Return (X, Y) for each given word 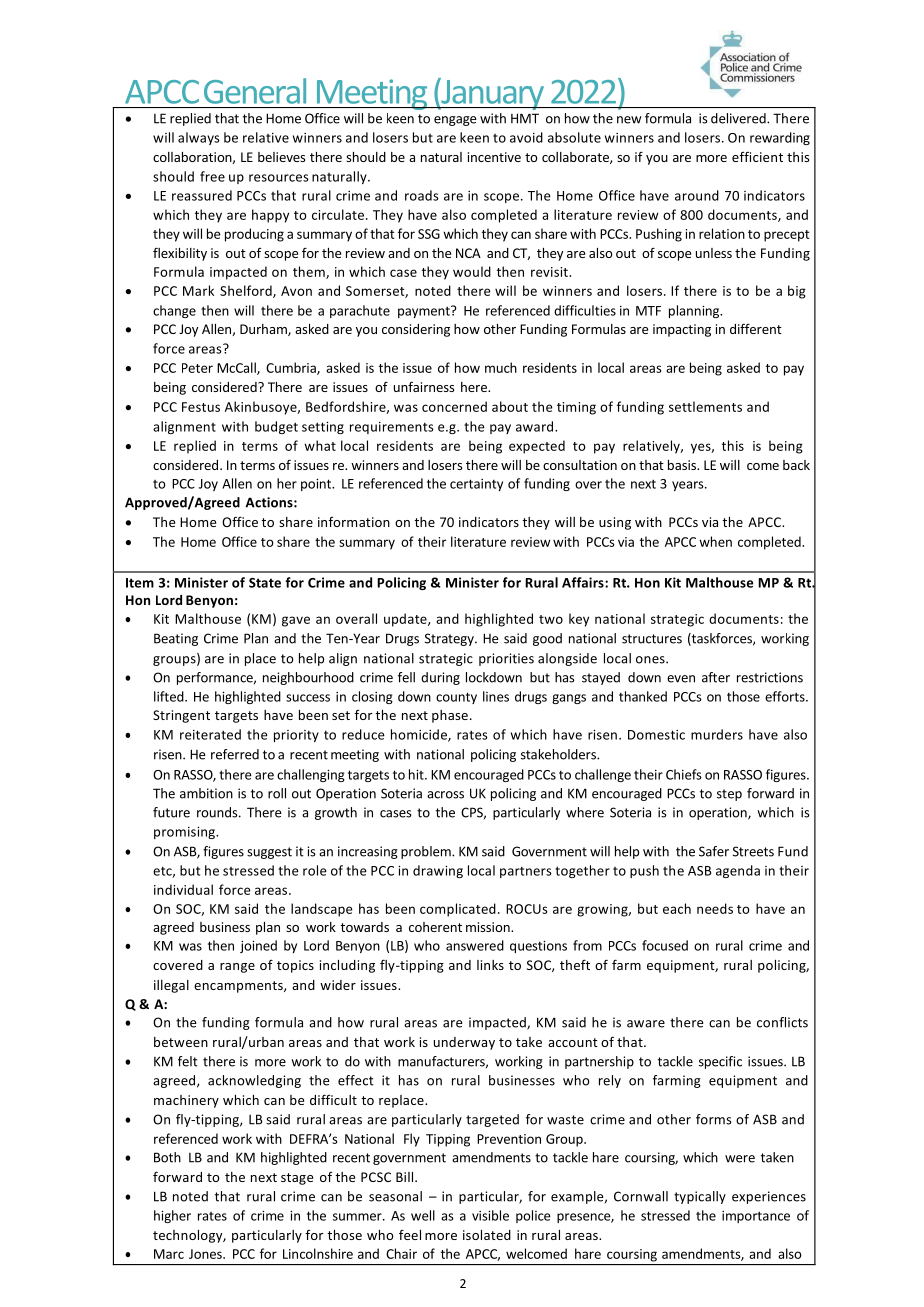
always (199, 138)
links (490, 965)
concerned (454, 406)
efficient (757, 156)
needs (715, 908)
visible (490, 1215)
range (237, 968)
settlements (705, 406)
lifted (170, 696)
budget (276, 427)
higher (172, 1216)
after (716, 677)
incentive (494, 157)
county (456, 698)
